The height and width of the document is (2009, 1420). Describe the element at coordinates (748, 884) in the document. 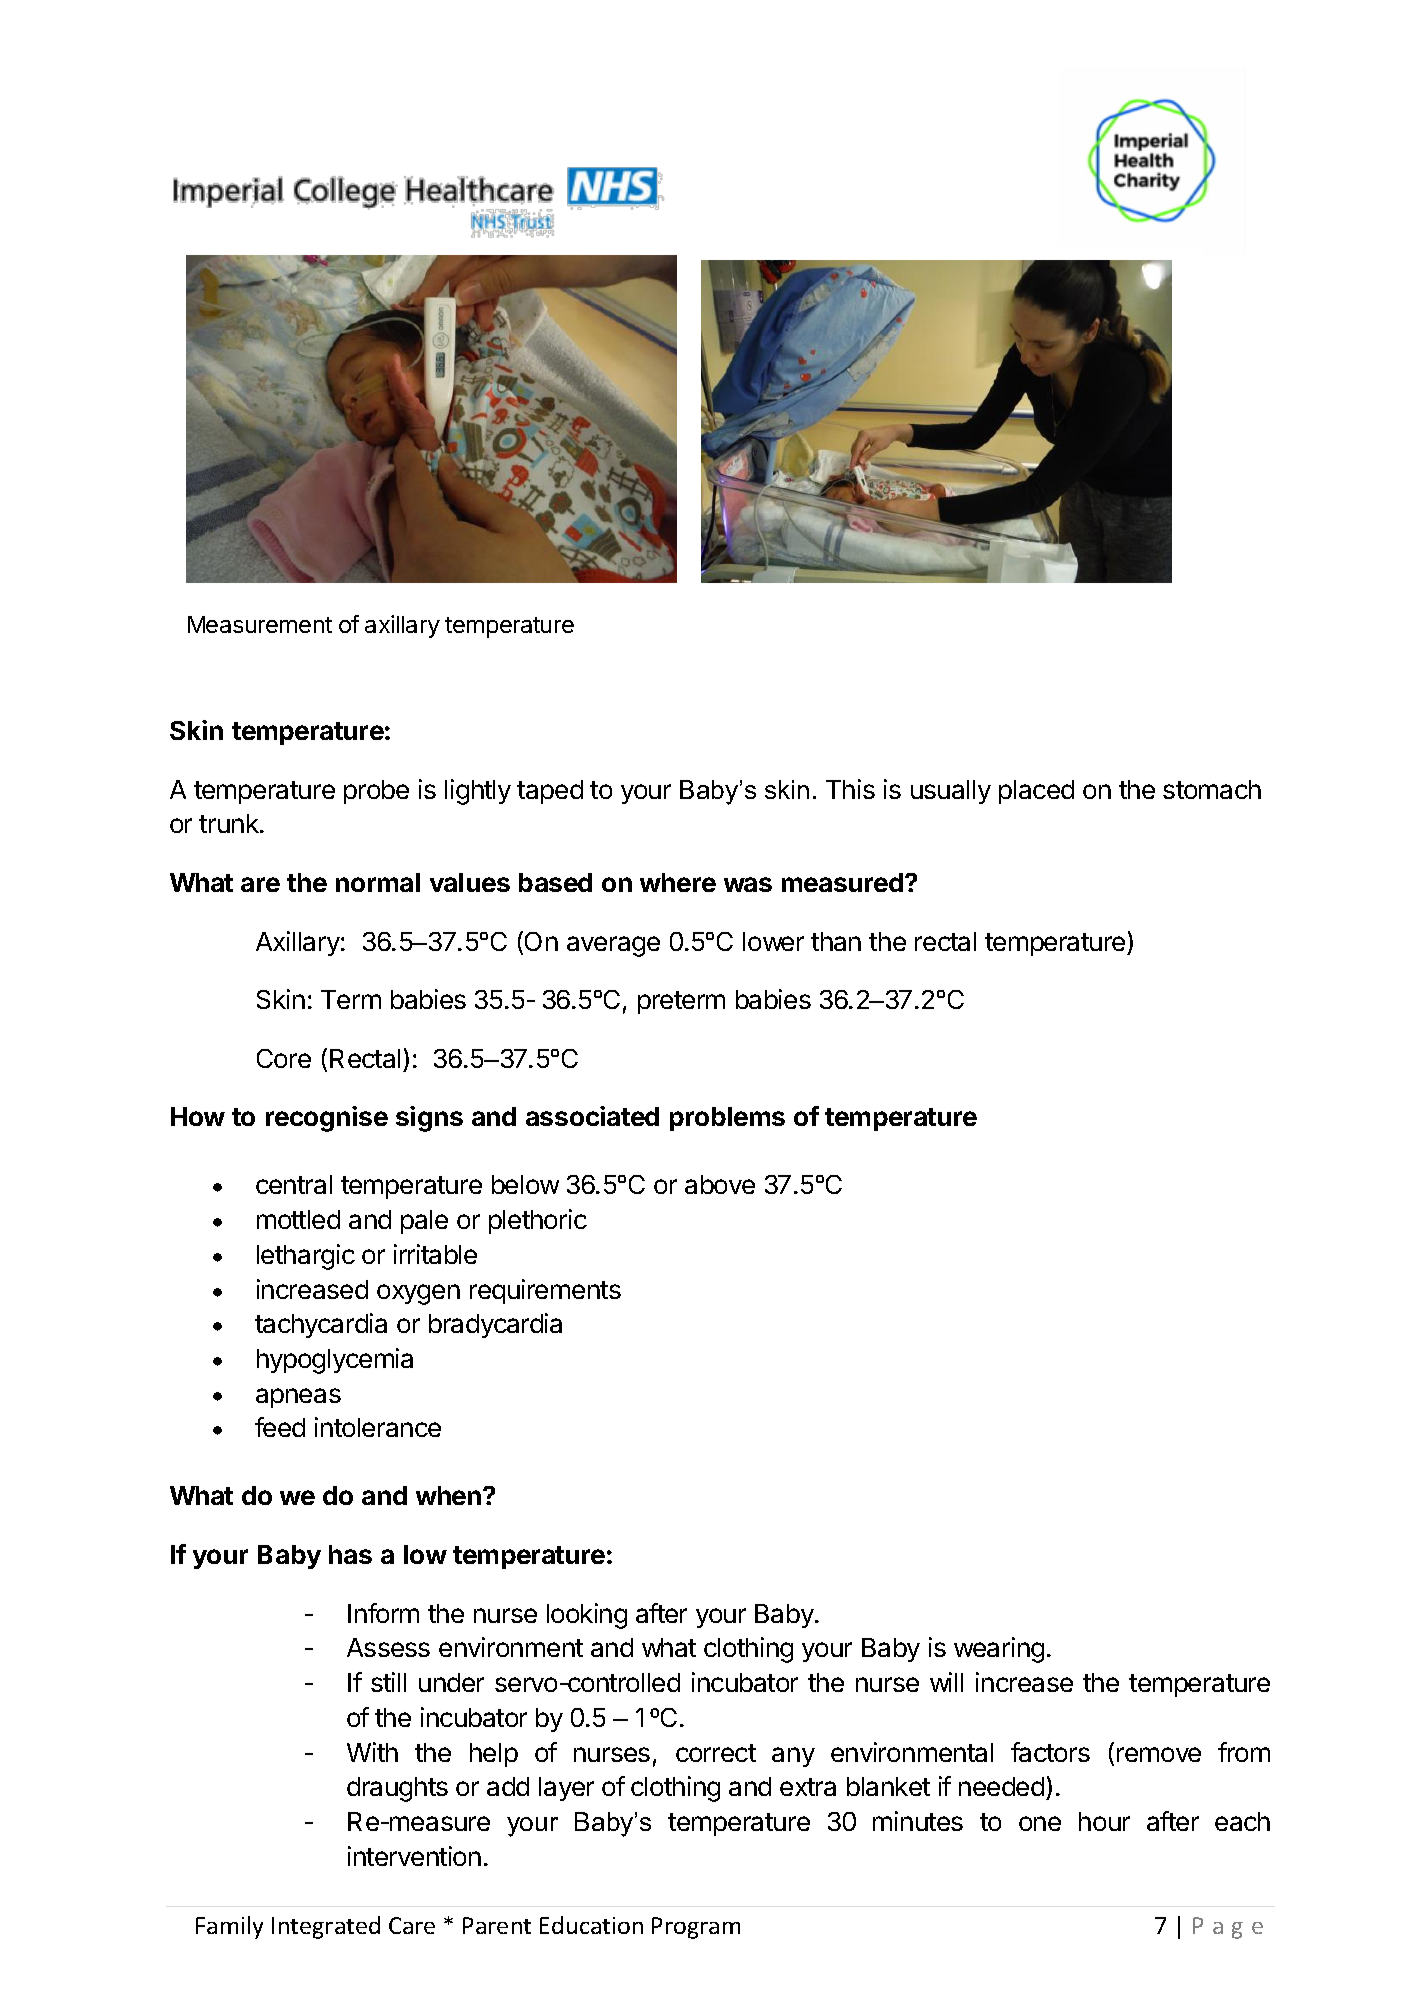

I see `was` at that location.
